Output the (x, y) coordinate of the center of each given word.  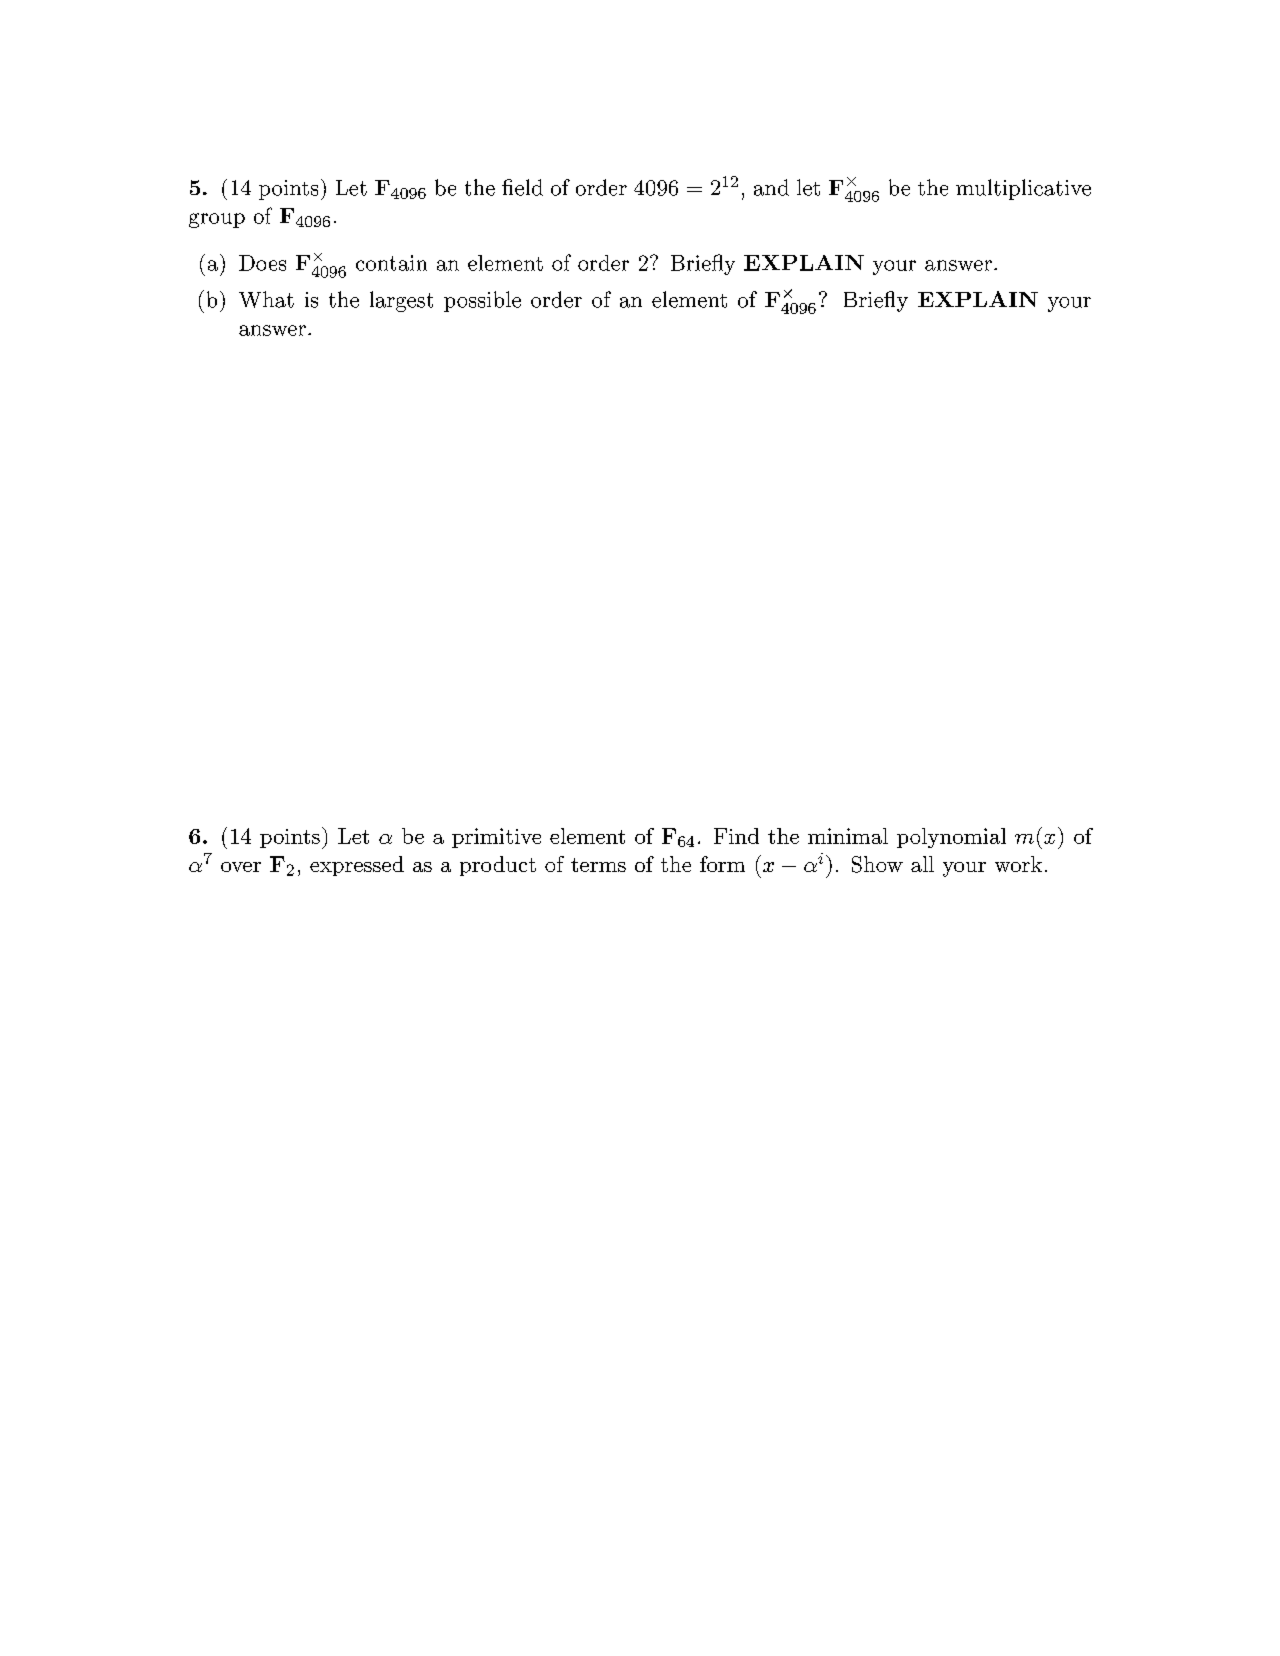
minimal (848, 836)
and (771, 187)
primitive (496, 838)
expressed (357, 866)
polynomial (951, 838)
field (522, 187)
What (266, 299)
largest (401, 301)
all (922, 864)
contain (391, 263)
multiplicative (1023, 189)
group (217, 220)
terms (598, 865)
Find (736, 836)
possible (482, 301)
